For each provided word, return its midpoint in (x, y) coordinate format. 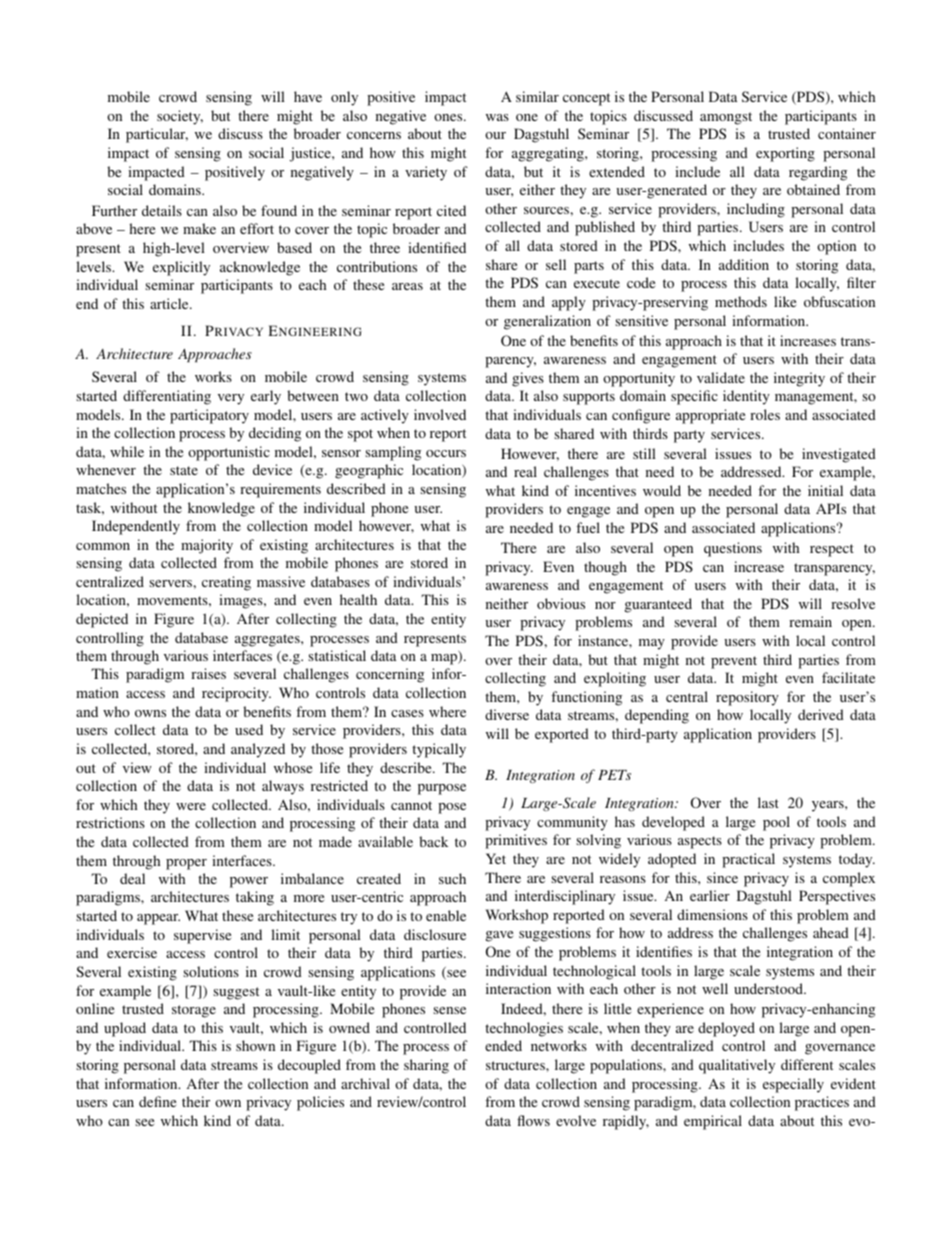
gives (528, 379)
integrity (799, 379)
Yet (496, 858)
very (231, 399)
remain (810, 621)
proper (186, 864)
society (180, 117)
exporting (785, 154)
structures (516, 1065)
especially (793, 1085)
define (157, 1101)
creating (226, 583)
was (497, 117)
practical (748, 860)
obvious (561, 603)
